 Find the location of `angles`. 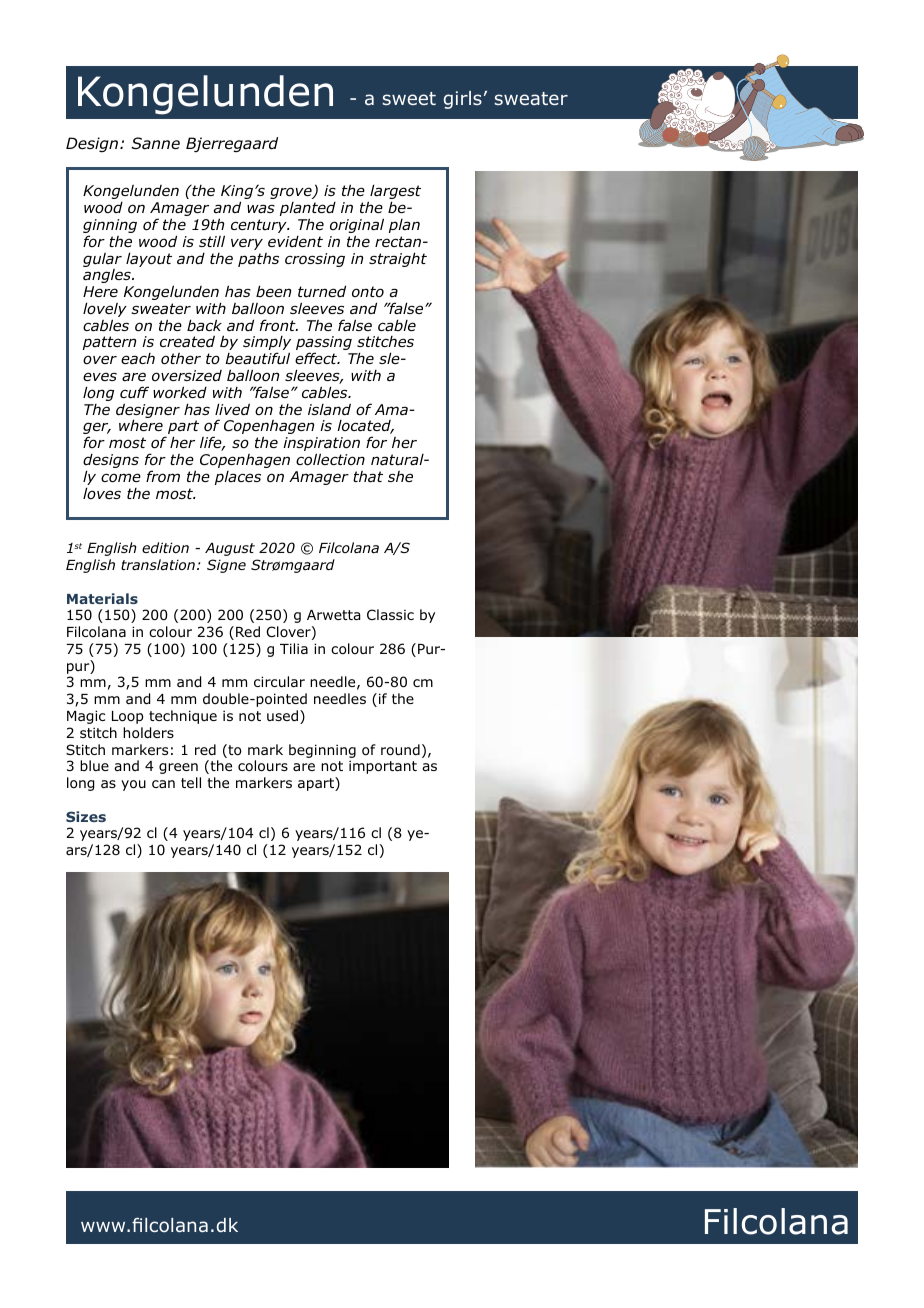

angles is located at coordinates (108, 276).
